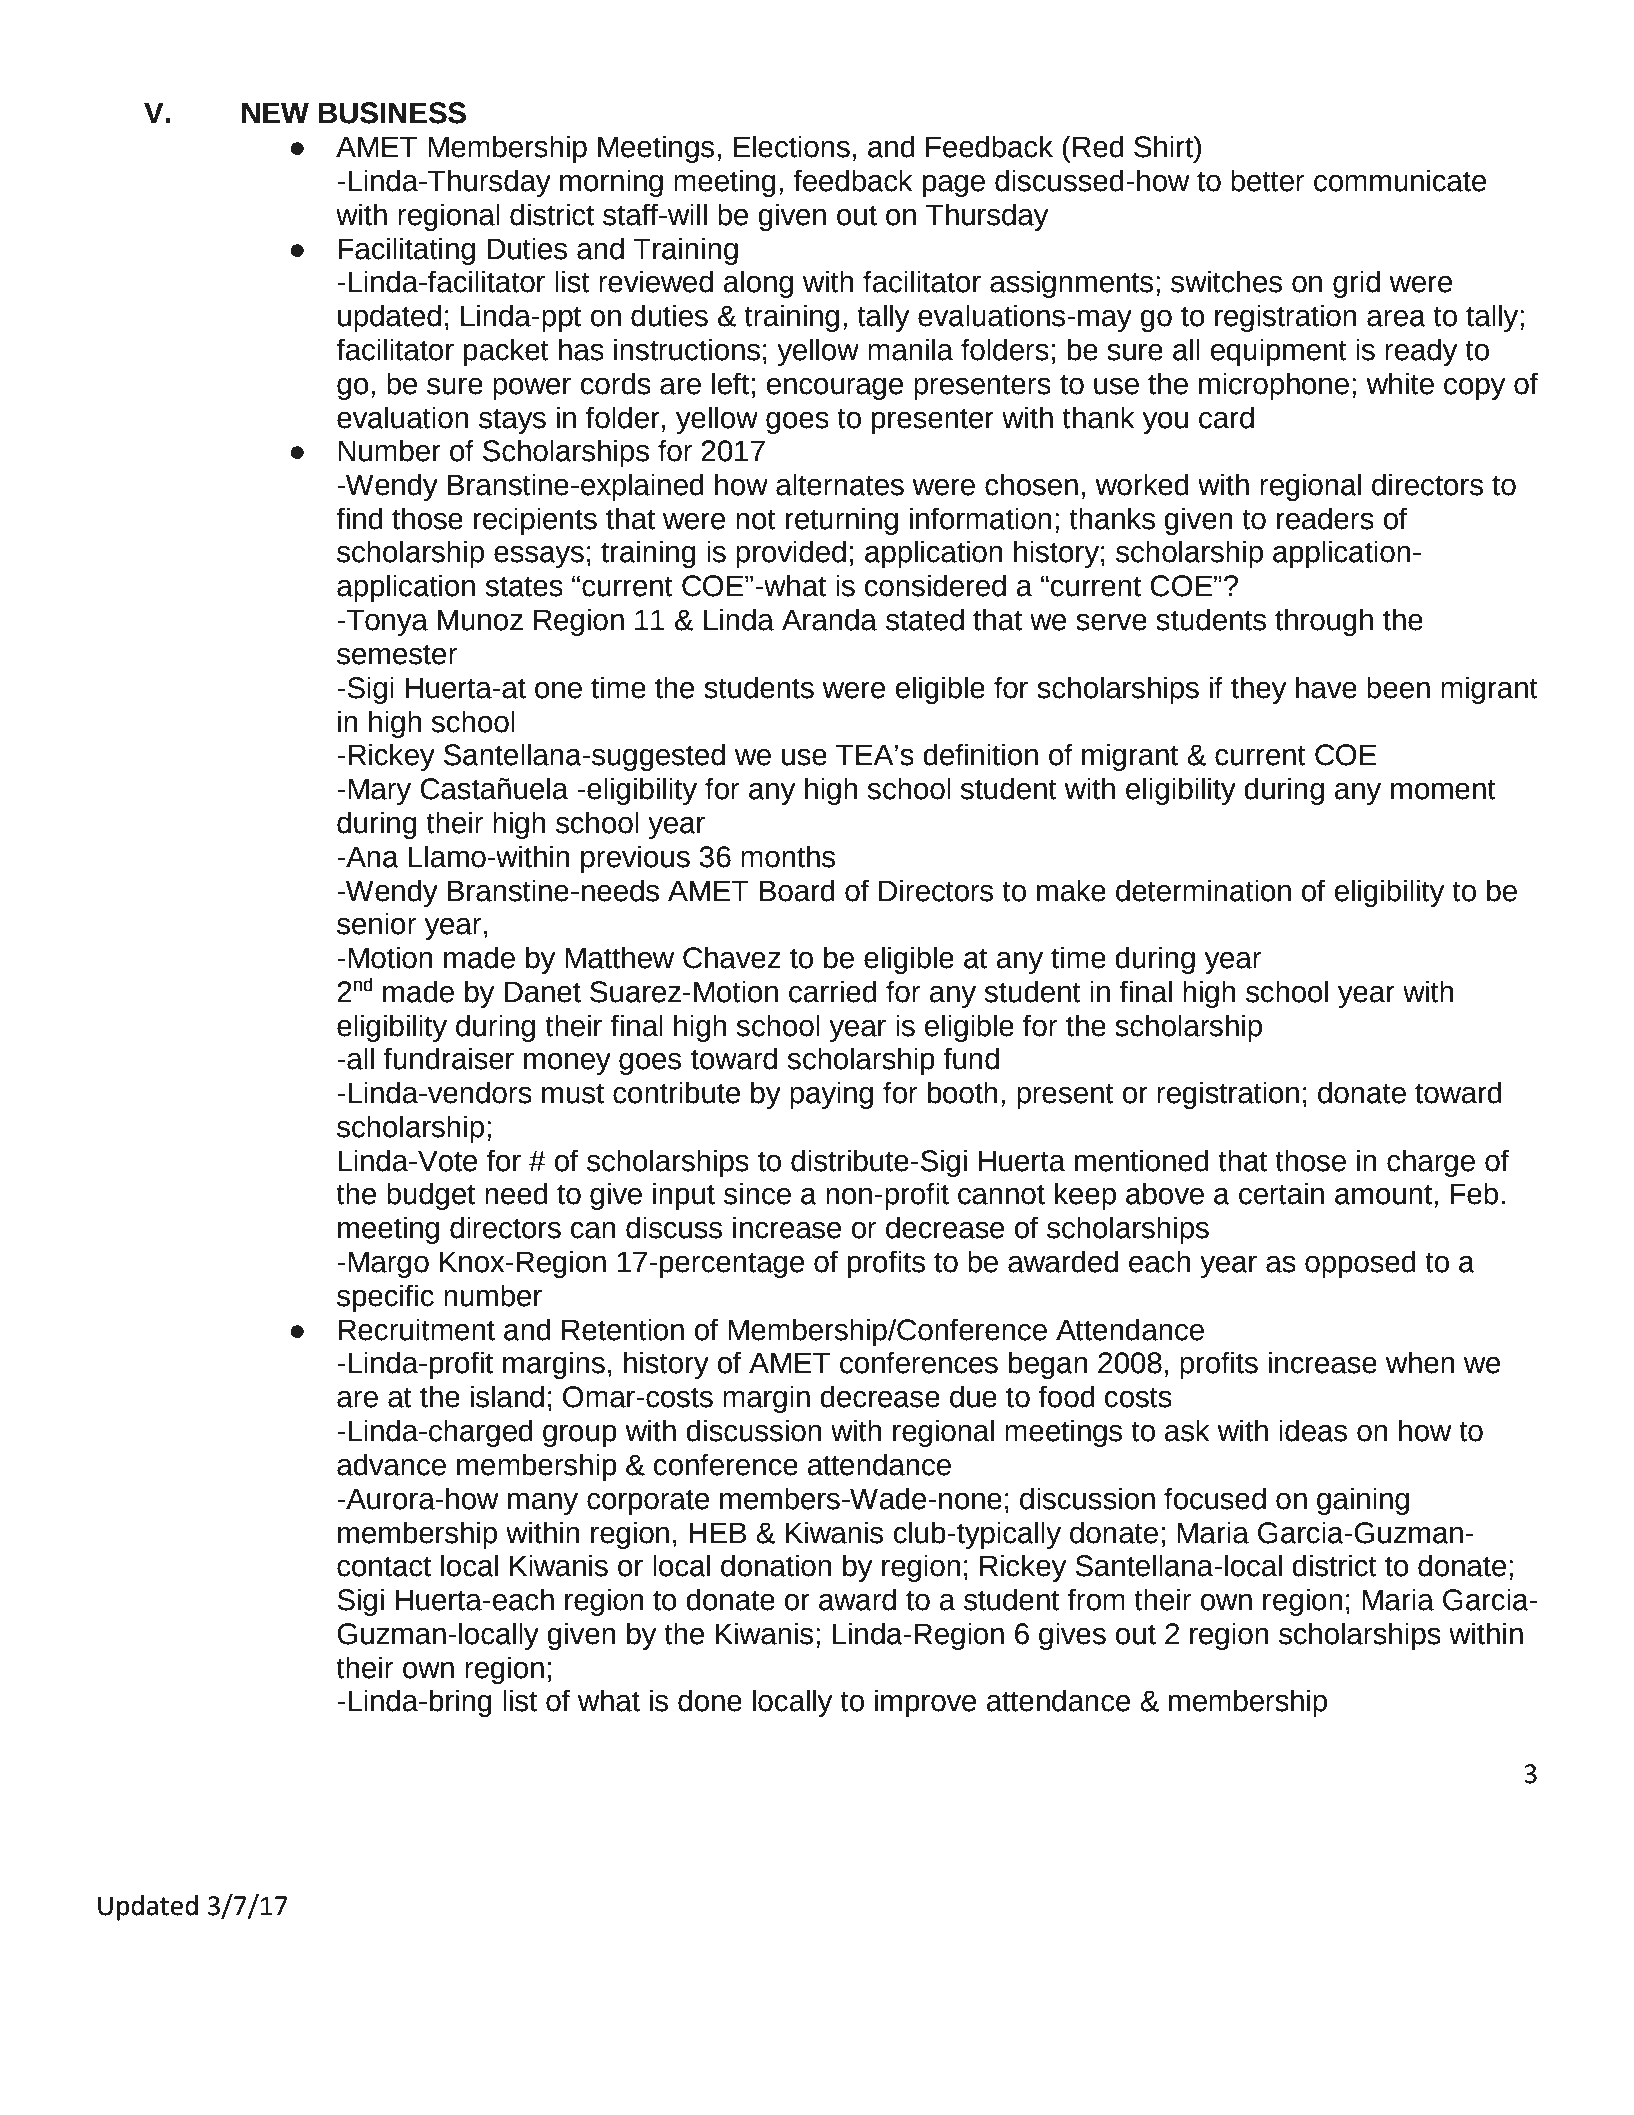  I want to click on semester, so click(397, 654).
